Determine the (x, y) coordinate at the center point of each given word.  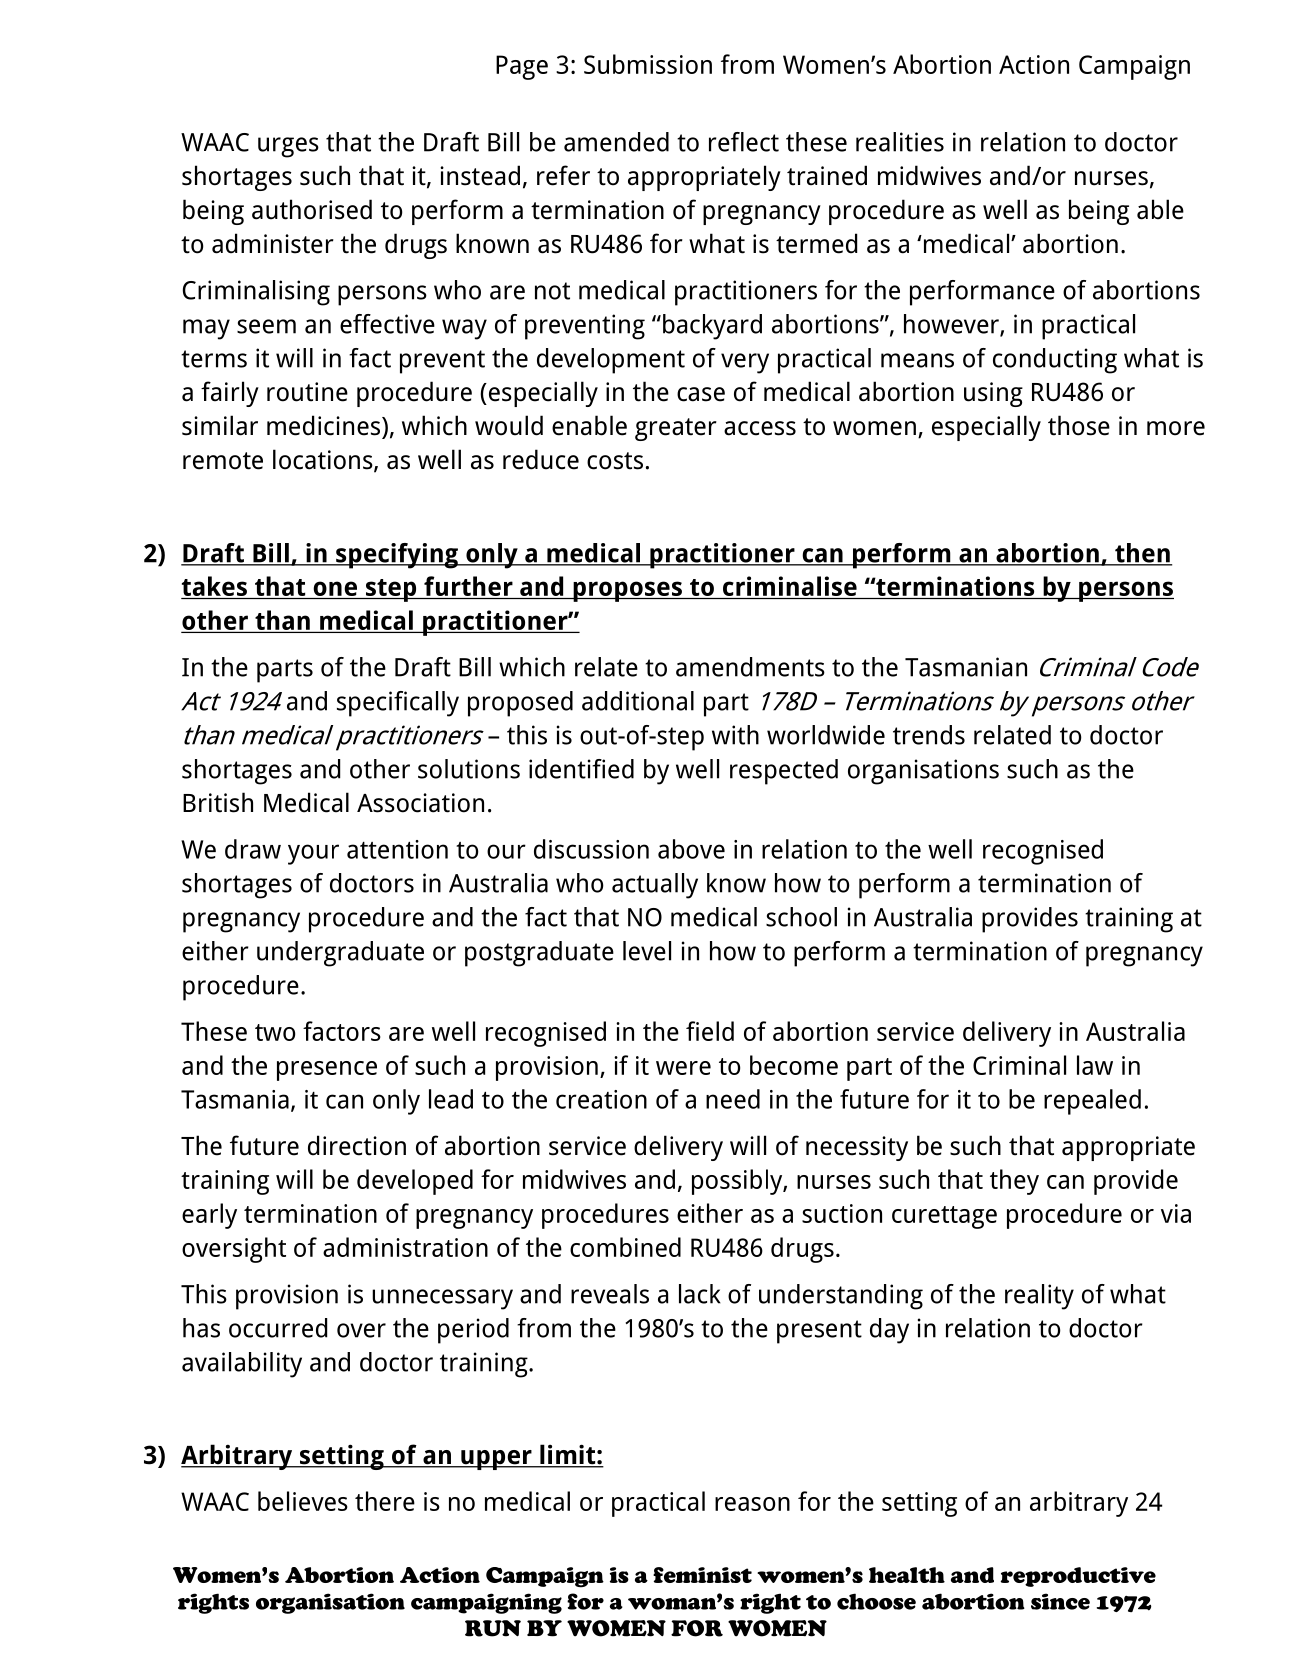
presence (327, 1071)
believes (303, 1501)
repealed (1092, 1102)
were (683, 1068)
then (1142, 554)
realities (900, 142)
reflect (744, 142)
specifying (397, 556)
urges (288, 147)
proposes (627, 591)
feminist (702, 1575)
